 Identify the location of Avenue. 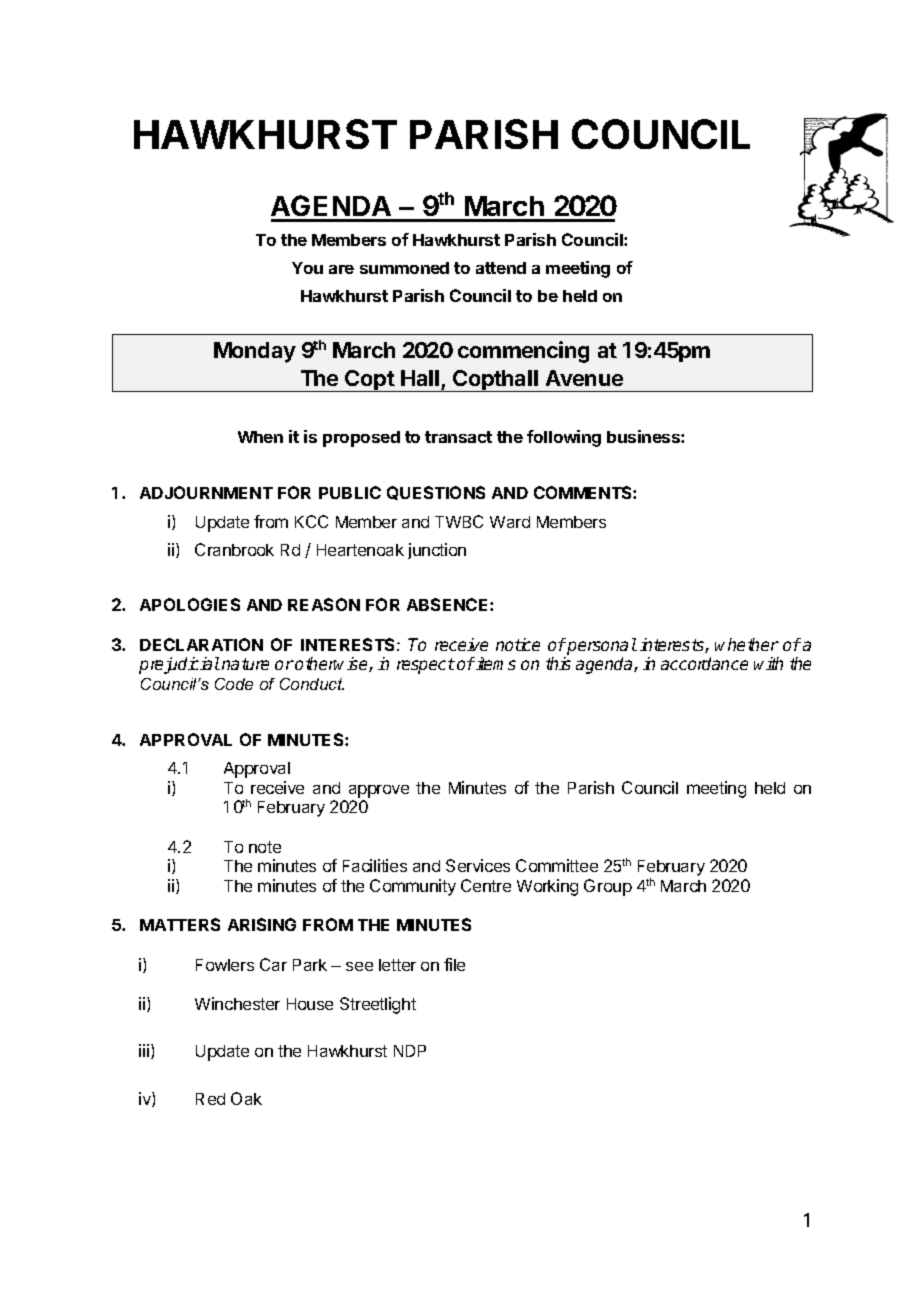
(584, 378).
